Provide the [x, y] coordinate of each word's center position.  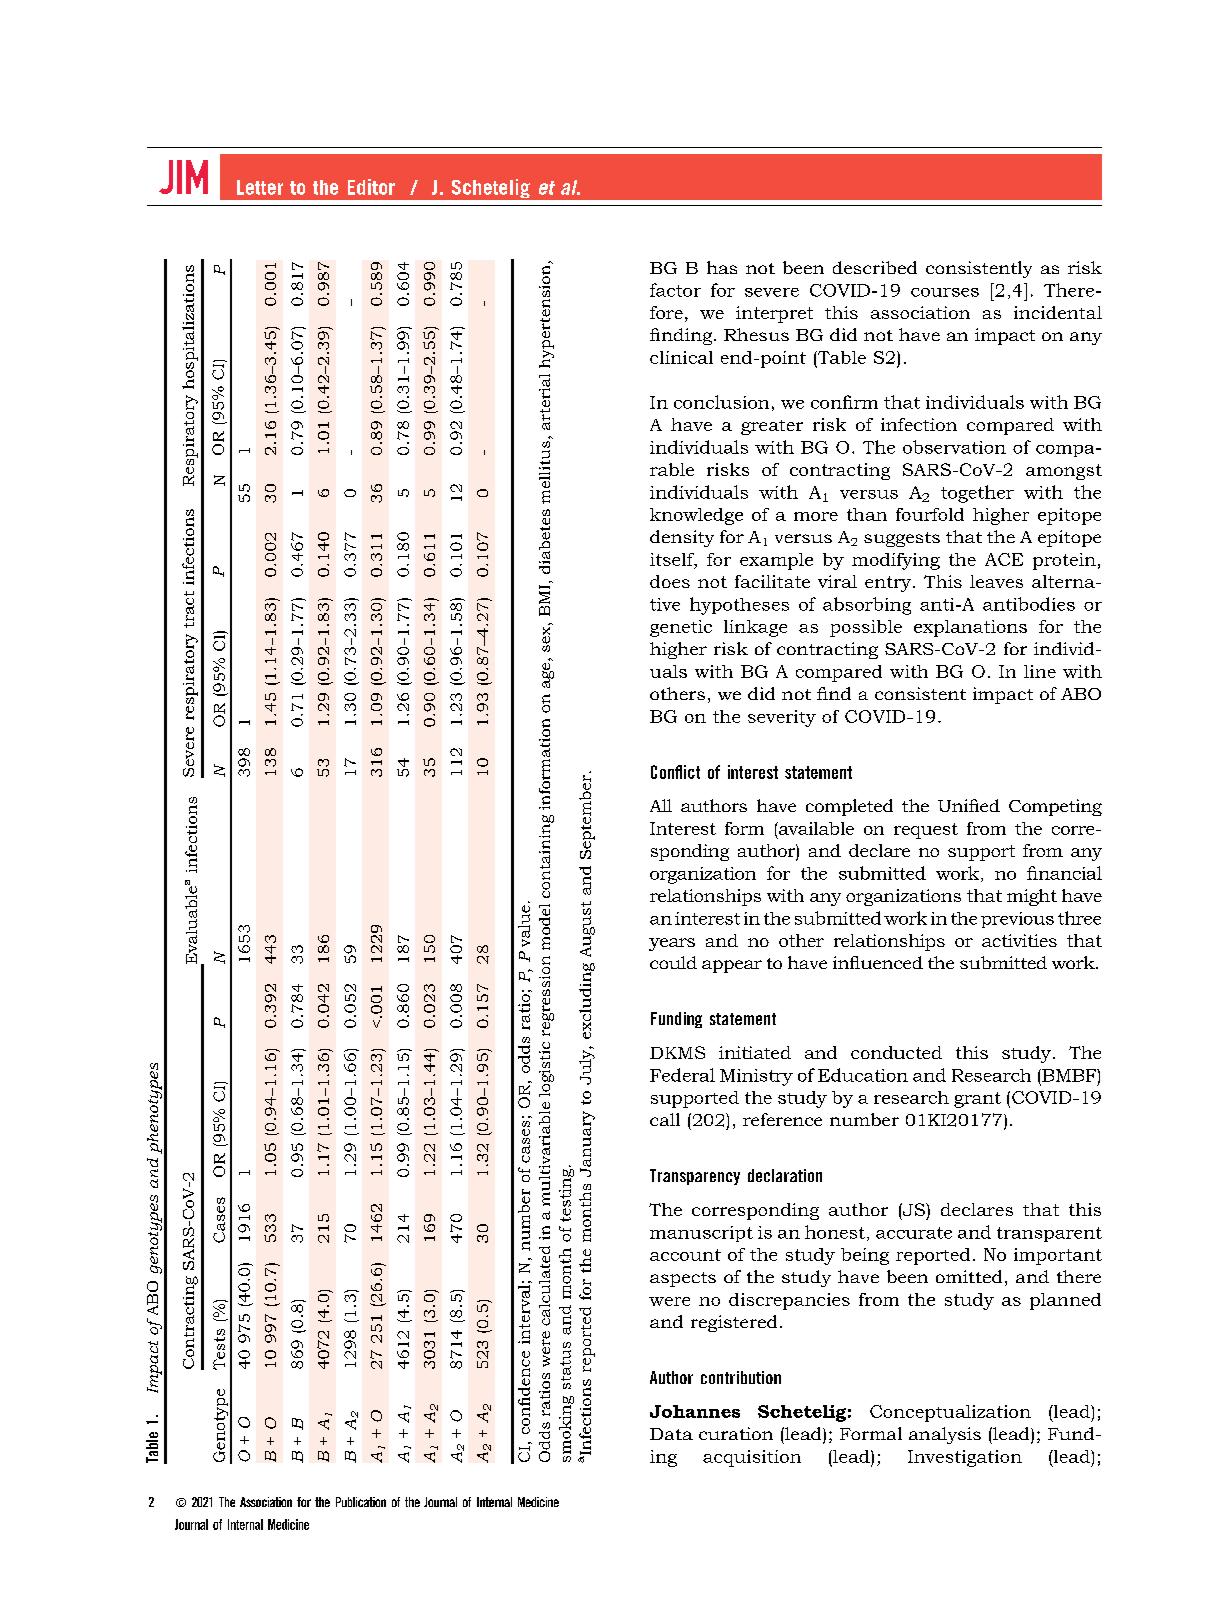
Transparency [695, 1177]
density [682, 538]
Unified [969, 805]
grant [977, 1100]
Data [671, 1434]
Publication [361, 1502]
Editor [371, 187]
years [672, 944]
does [670, 581]
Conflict [675, 772]
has [722, 267]
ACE [1004, 559]
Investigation [965, 1458]
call [665, 1119]
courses [945, 292]
